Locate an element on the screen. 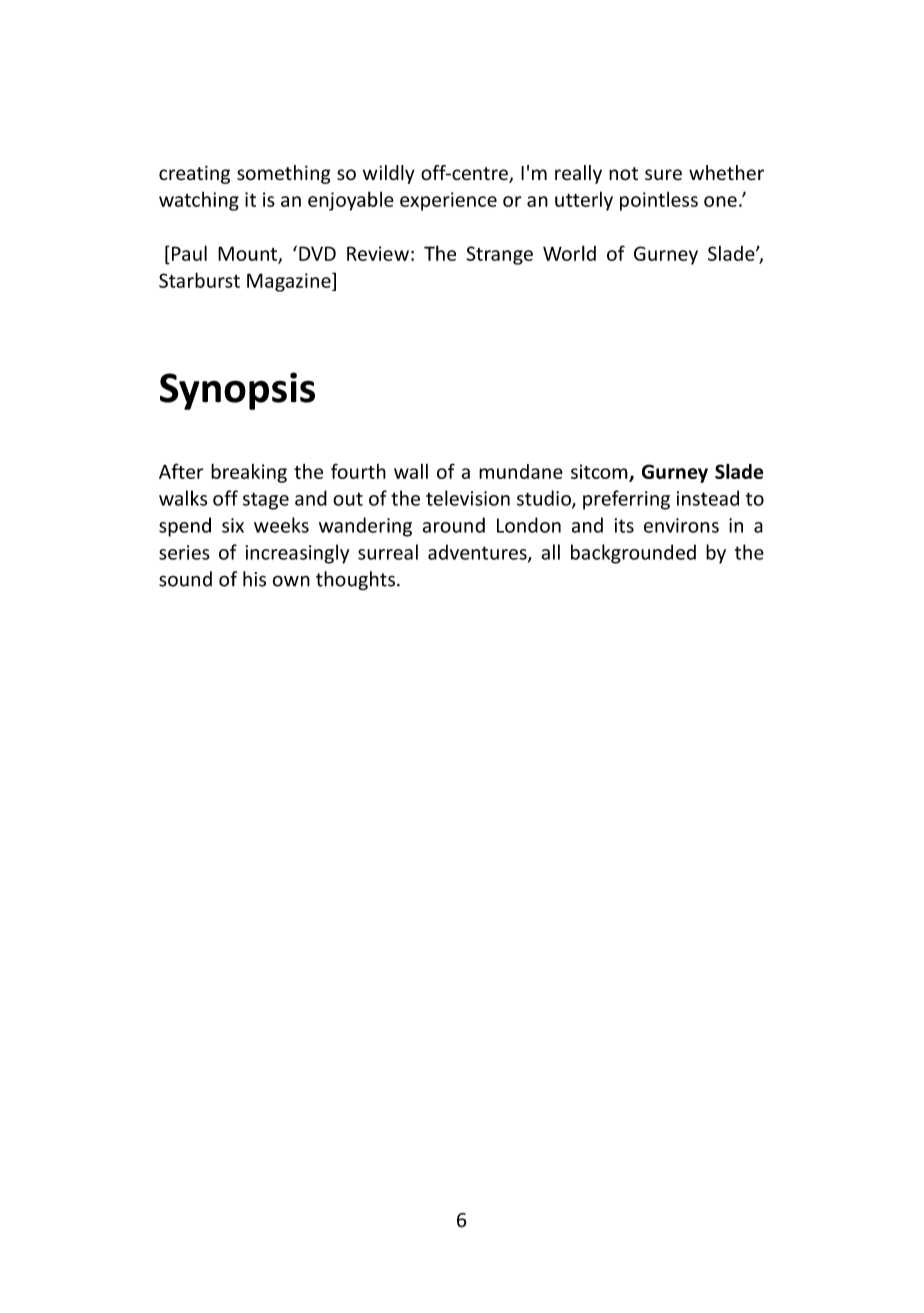 The image size is (924, 1313). World is located at coordinates (569, 253).
